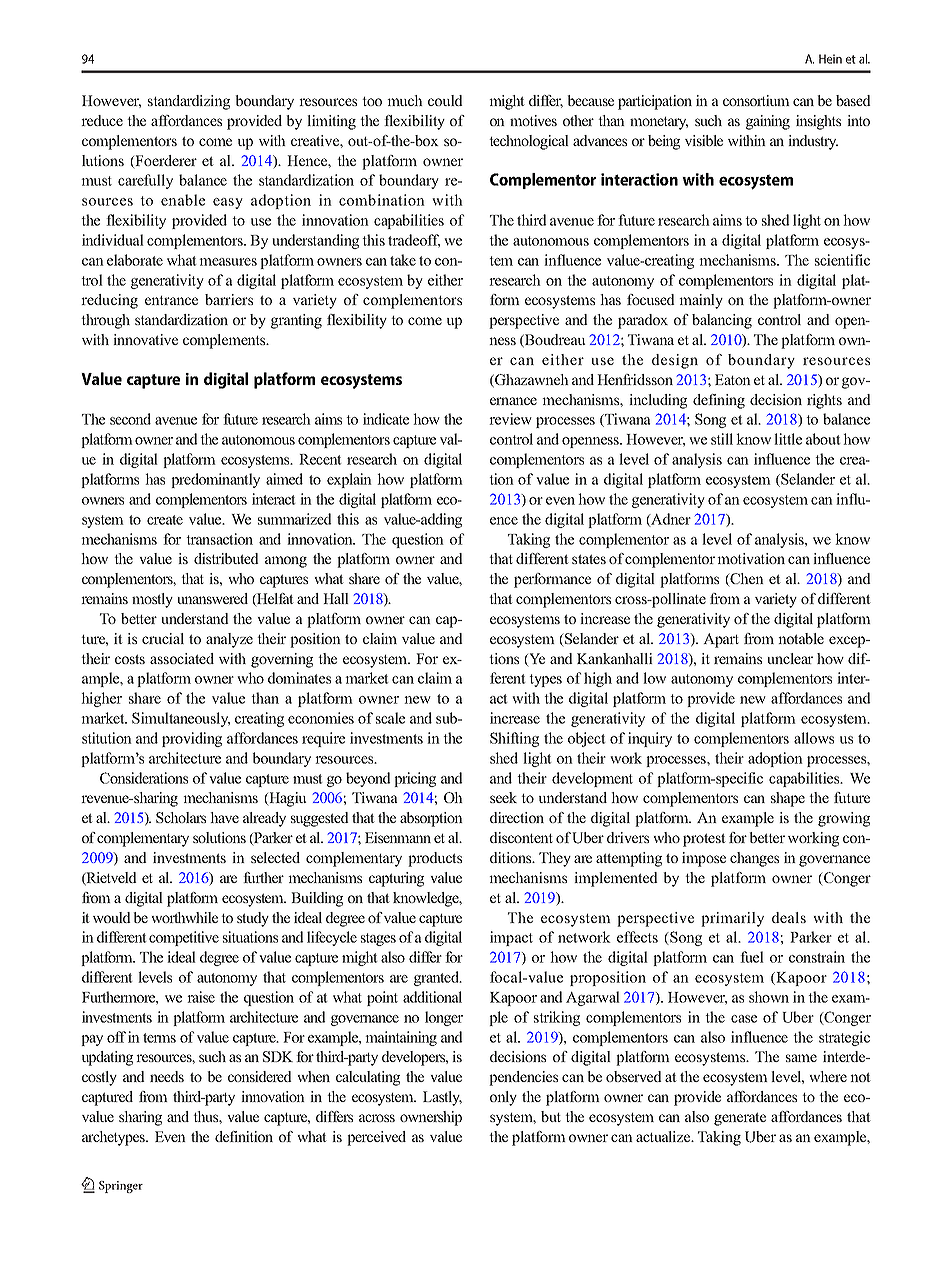  Describe the element at coordinates (514, 739) in the document. I see `Shifting` at that location.
